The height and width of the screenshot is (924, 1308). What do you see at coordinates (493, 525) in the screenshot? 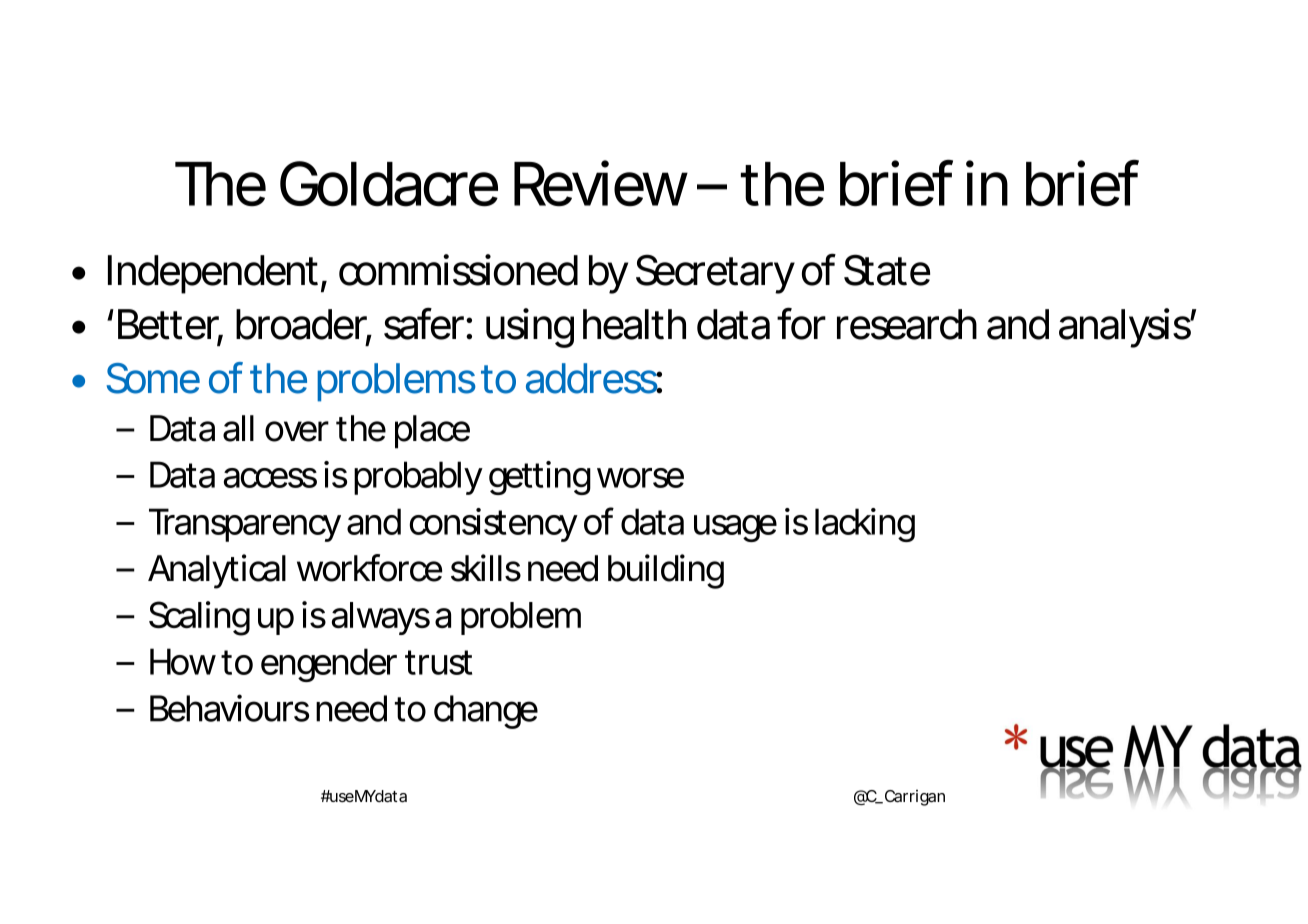
I see `consistency` at bounding box center [493, 525].
